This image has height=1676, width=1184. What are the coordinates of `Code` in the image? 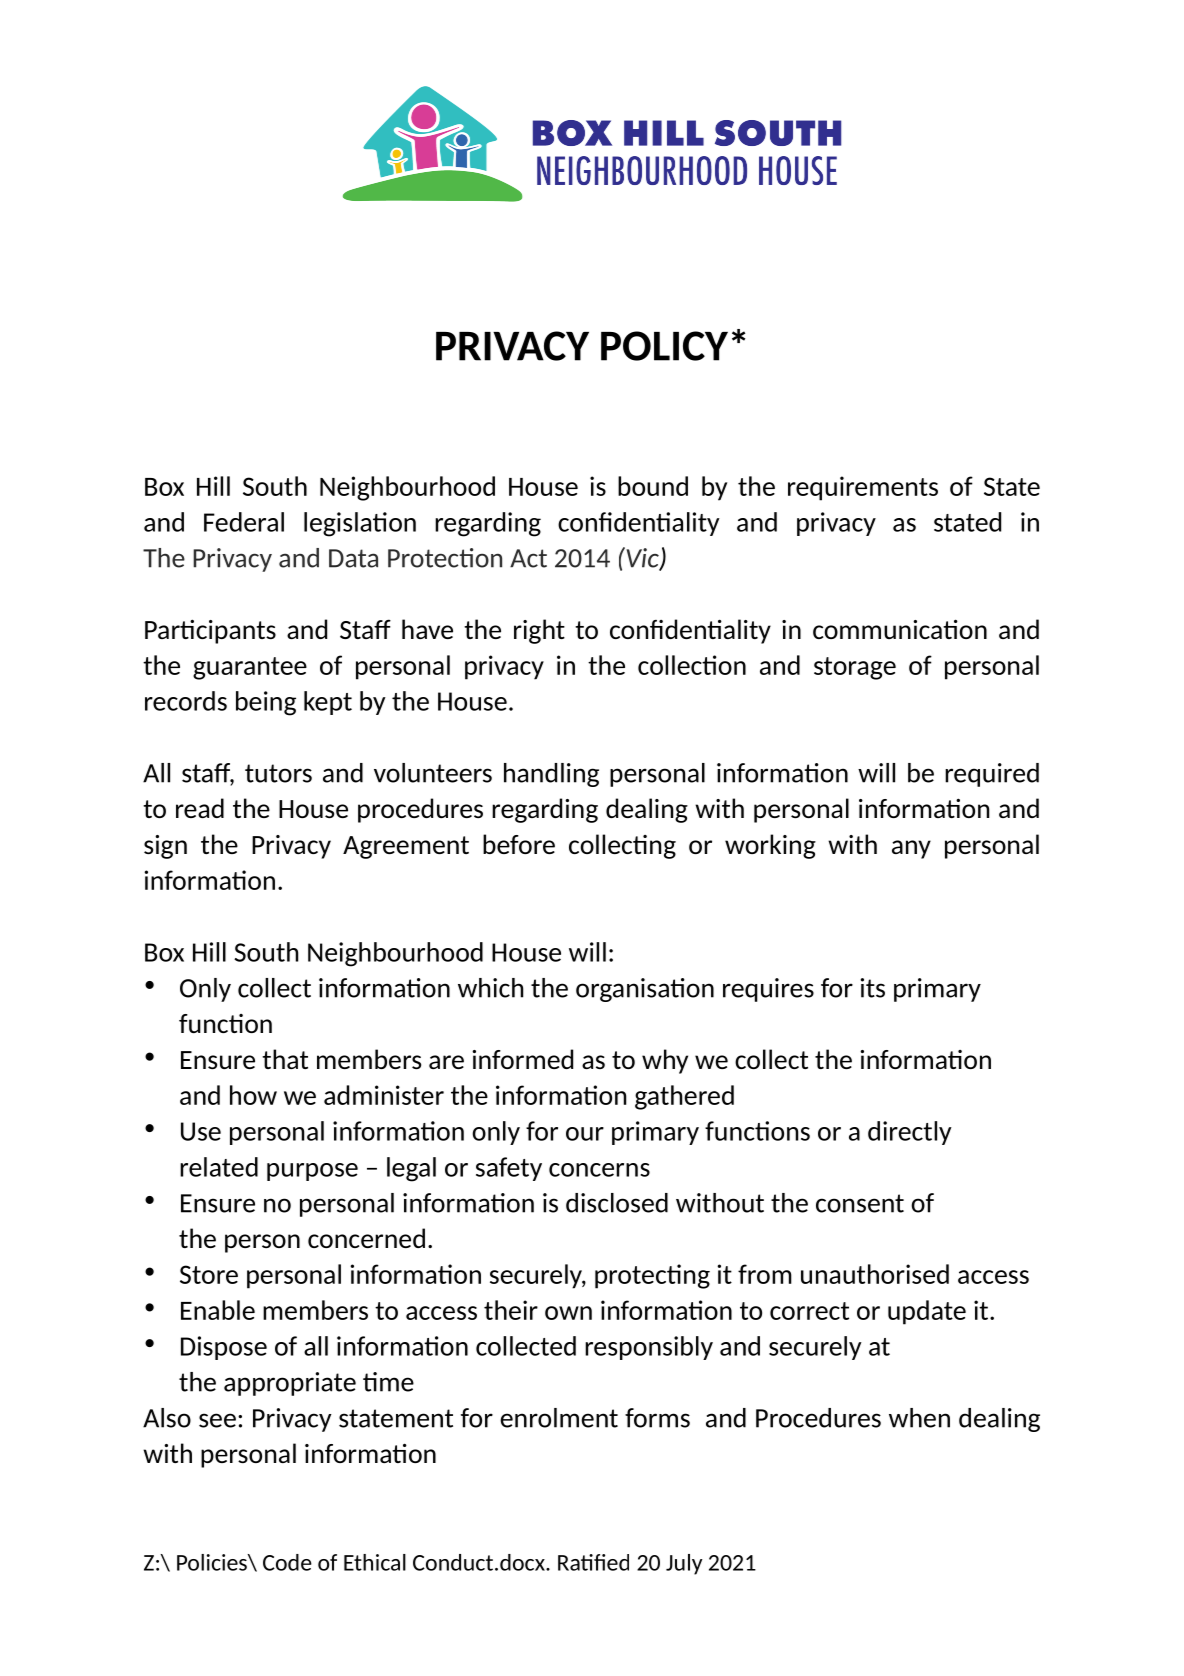 It's located at (287, 1562).
